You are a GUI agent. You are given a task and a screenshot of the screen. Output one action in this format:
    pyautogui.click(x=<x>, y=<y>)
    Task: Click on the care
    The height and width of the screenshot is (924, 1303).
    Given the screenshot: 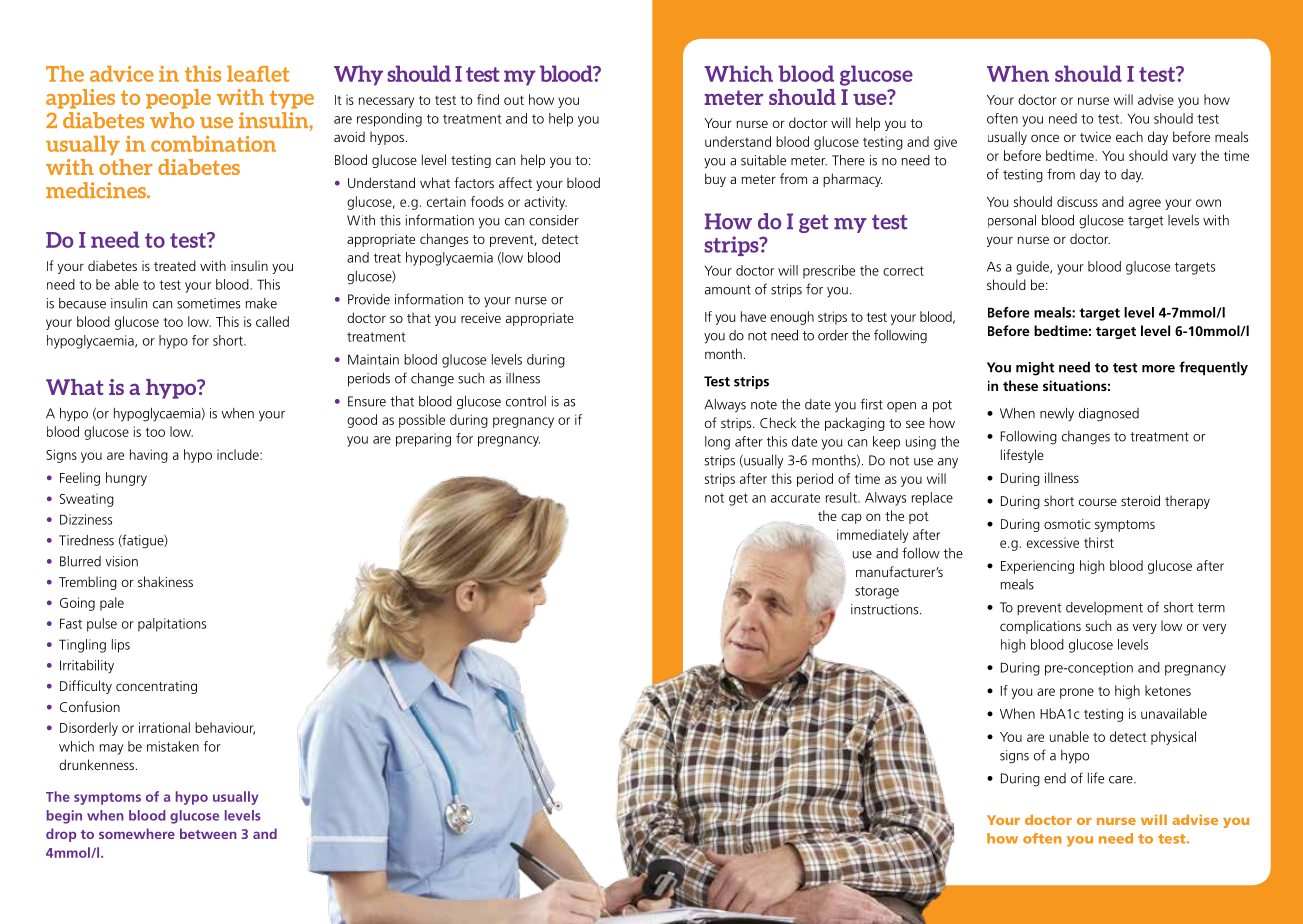 What is the action you would take?
    pyautogui.click(x=1122, y=780)
